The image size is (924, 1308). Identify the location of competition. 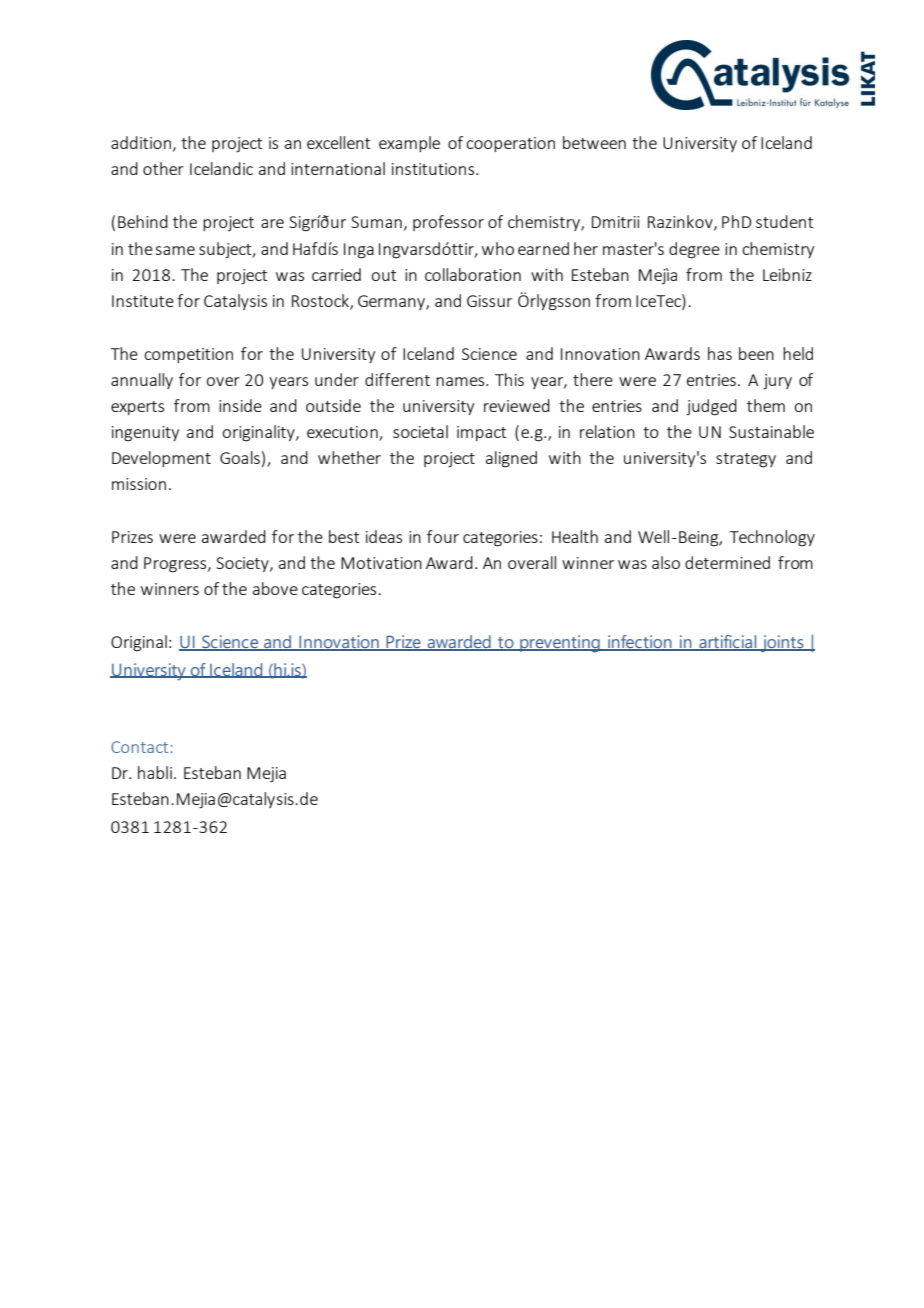
(188, 355).
